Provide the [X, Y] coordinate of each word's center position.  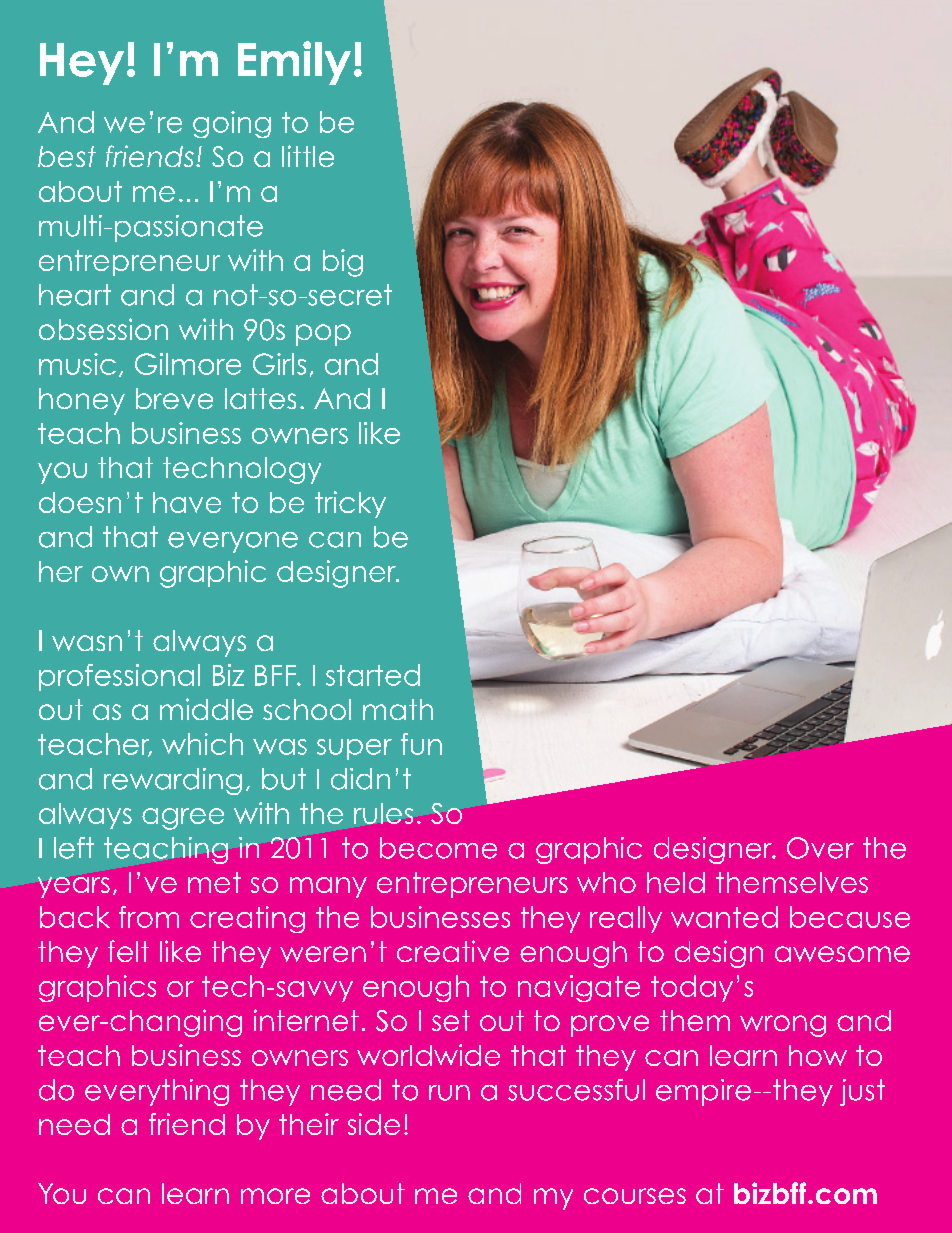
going [232, 124]
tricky [350, 504]
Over [820, 848]
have [187, 502]
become [438, 848]
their [309, 1124]
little [308, 156]
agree [183, 819]
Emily [294, 63]
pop [323, 335]
